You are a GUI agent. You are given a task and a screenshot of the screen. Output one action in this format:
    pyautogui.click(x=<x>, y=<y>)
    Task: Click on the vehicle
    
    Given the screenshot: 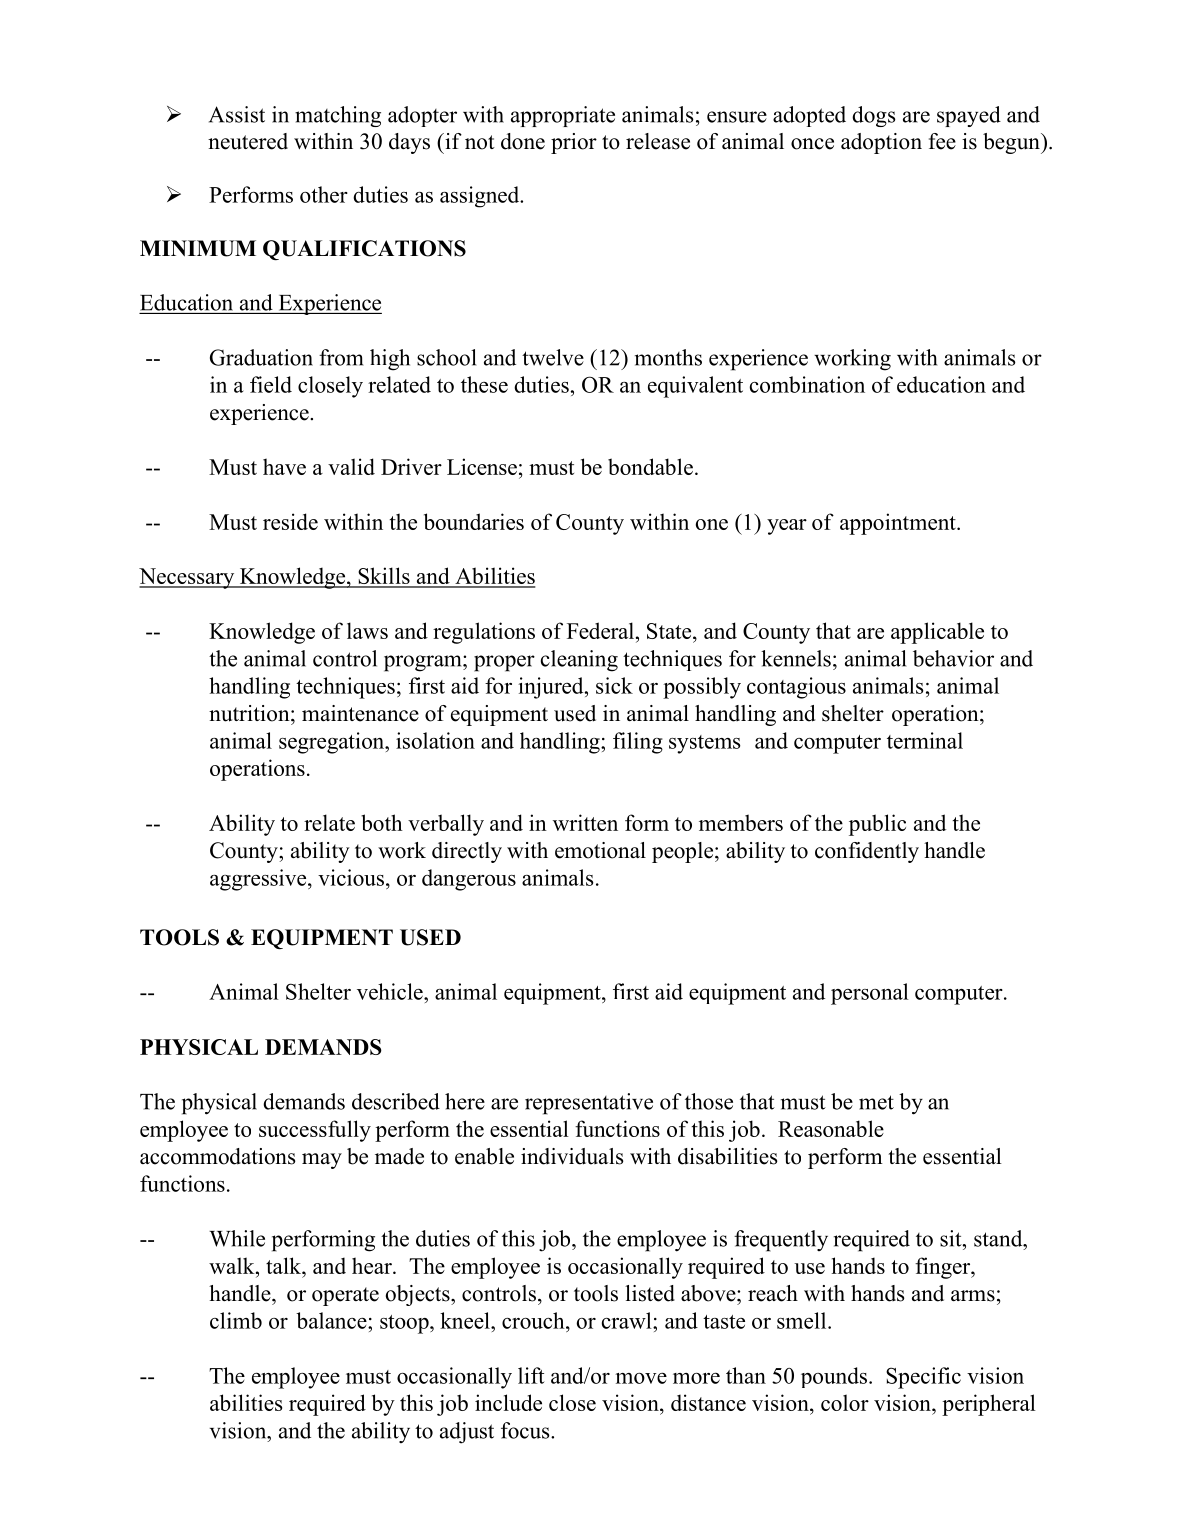 What is the action you would take?
    pyautogui.click(x=391, y=991)
